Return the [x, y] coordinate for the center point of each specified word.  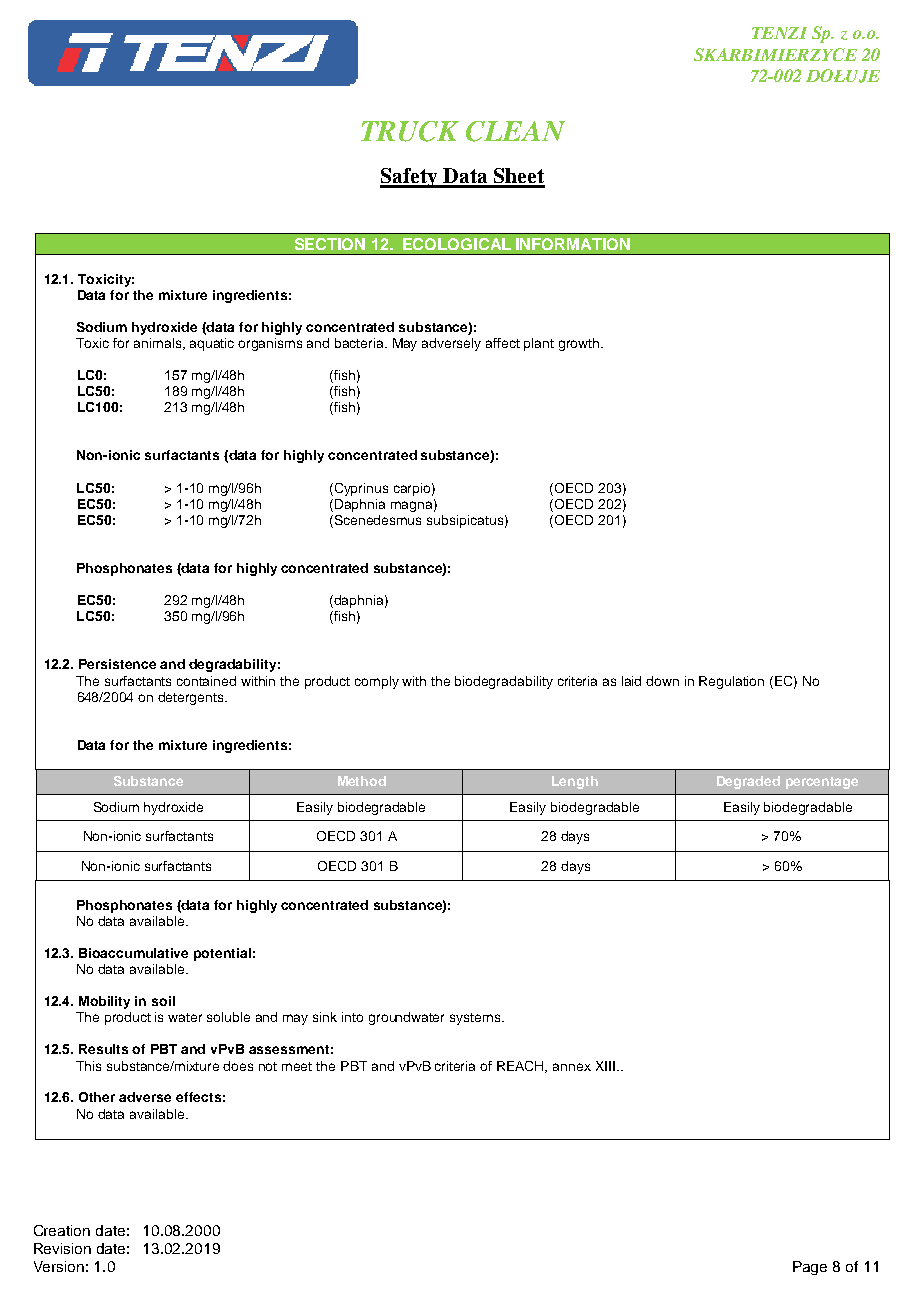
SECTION [330, 244]
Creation [62, 1230]
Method [362, 781]
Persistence [117, 664]
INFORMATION [573, 244]
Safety [410, 178]
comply [377, 682]
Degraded [748, 782]
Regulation [731, 682]
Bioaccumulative [133, 953]
